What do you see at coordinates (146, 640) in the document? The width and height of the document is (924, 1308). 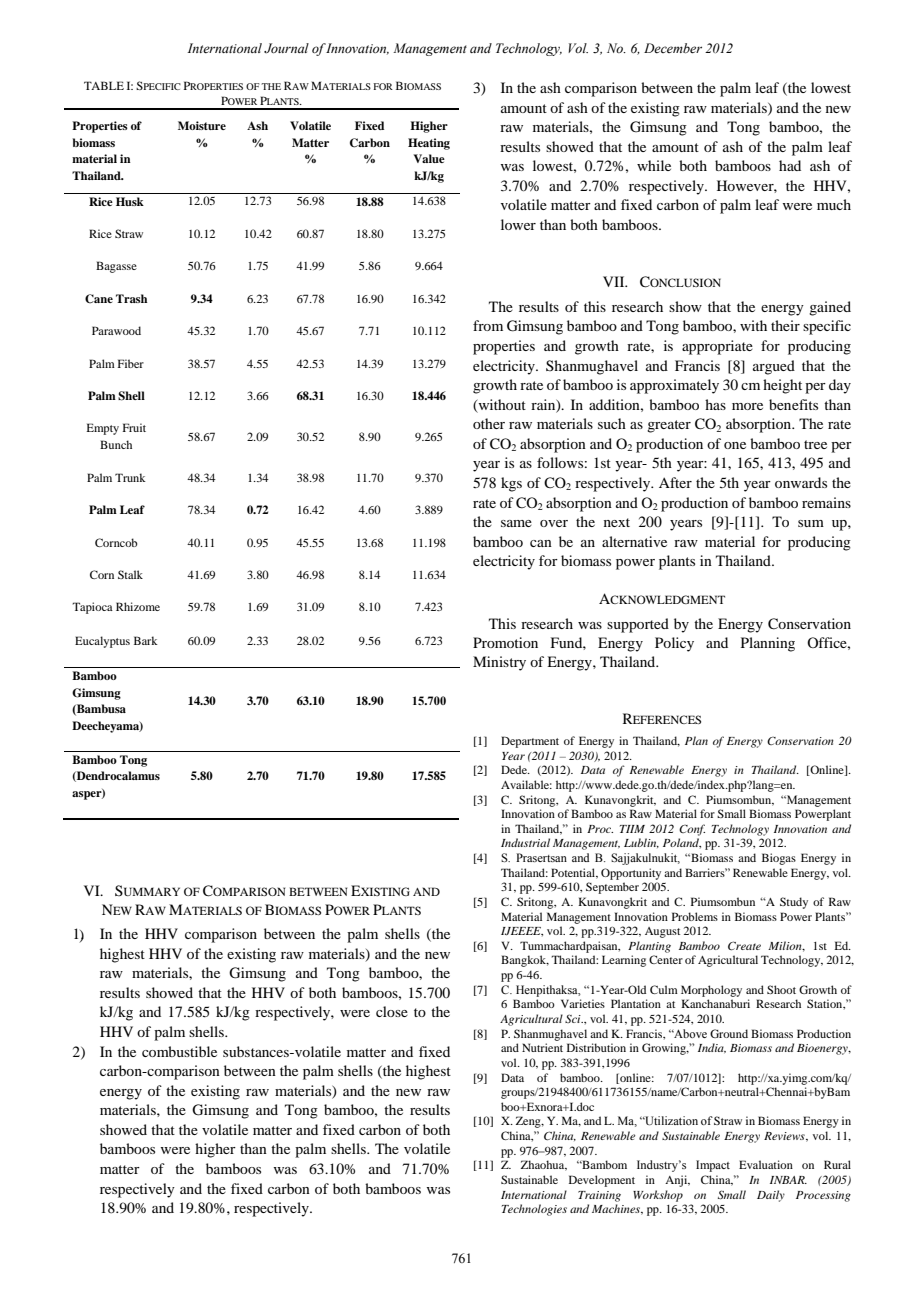 I see `Bark` at bounding box center [146, 640].
